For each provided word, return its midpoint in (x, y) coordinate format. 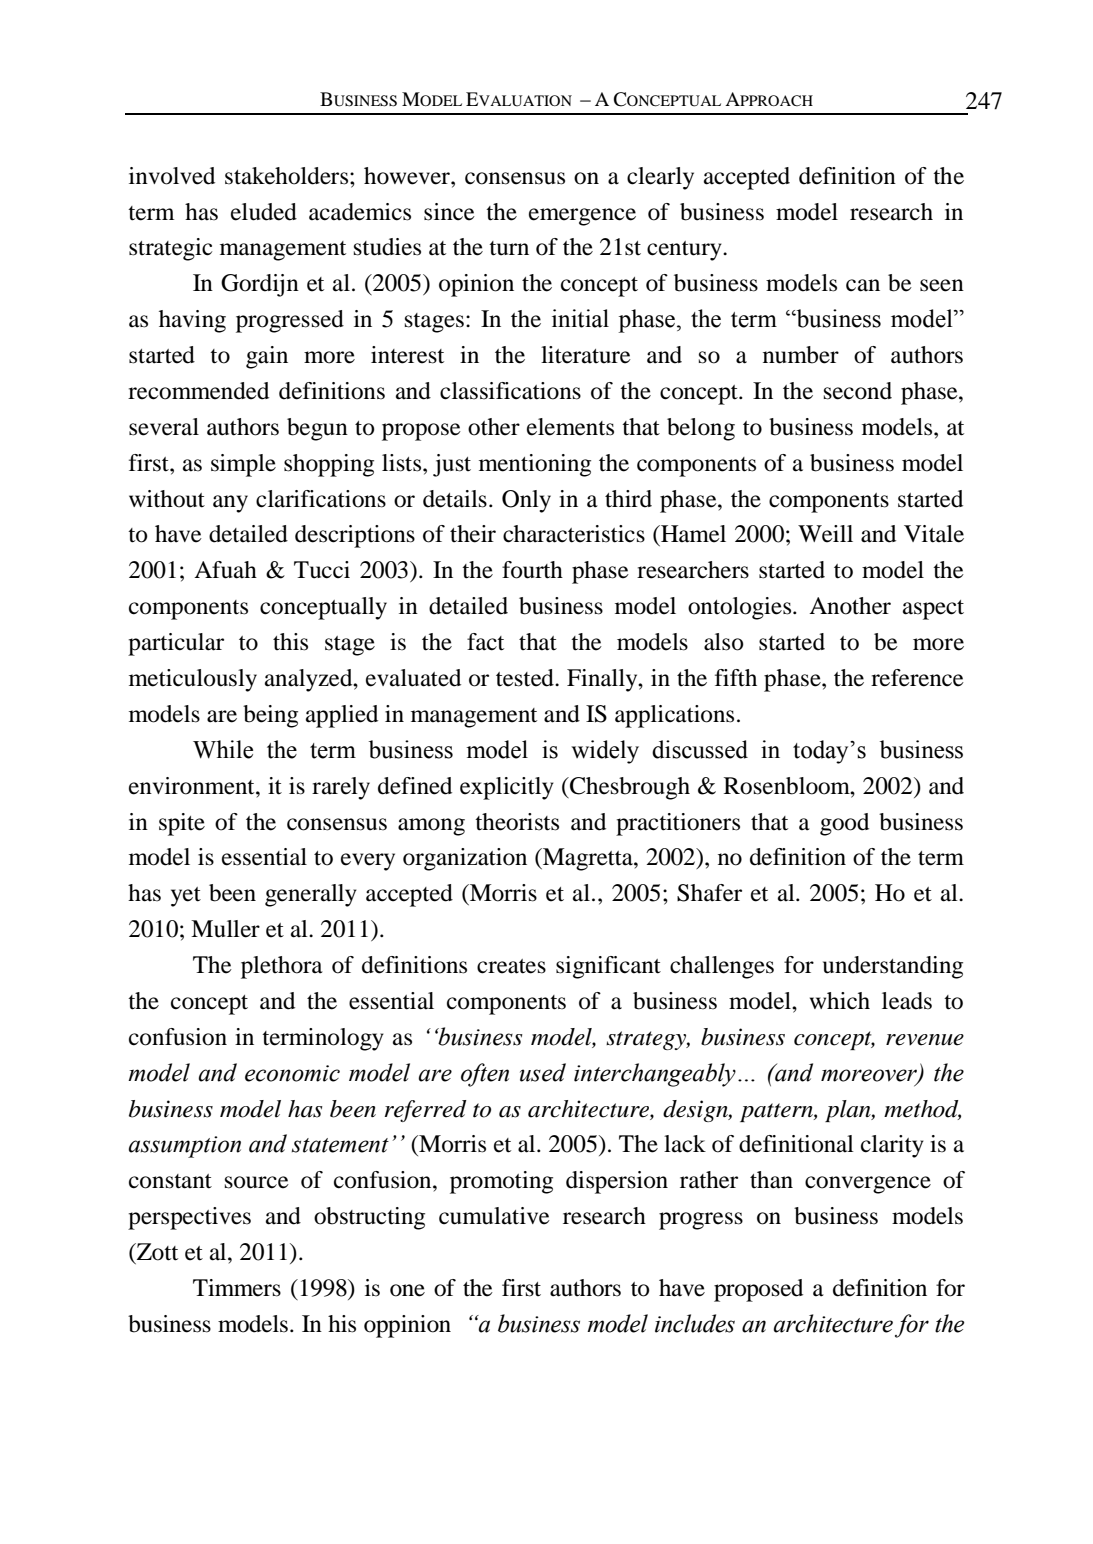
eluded (264, 212)
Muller (225, 929)
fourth (532, 570)
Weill (825, 534)
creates (511, 966)
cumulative (494, 1216)
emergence (582, 217)
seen (942, 285)
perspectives (189, 1218)
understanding (893, 967)
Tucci (322, 570)
